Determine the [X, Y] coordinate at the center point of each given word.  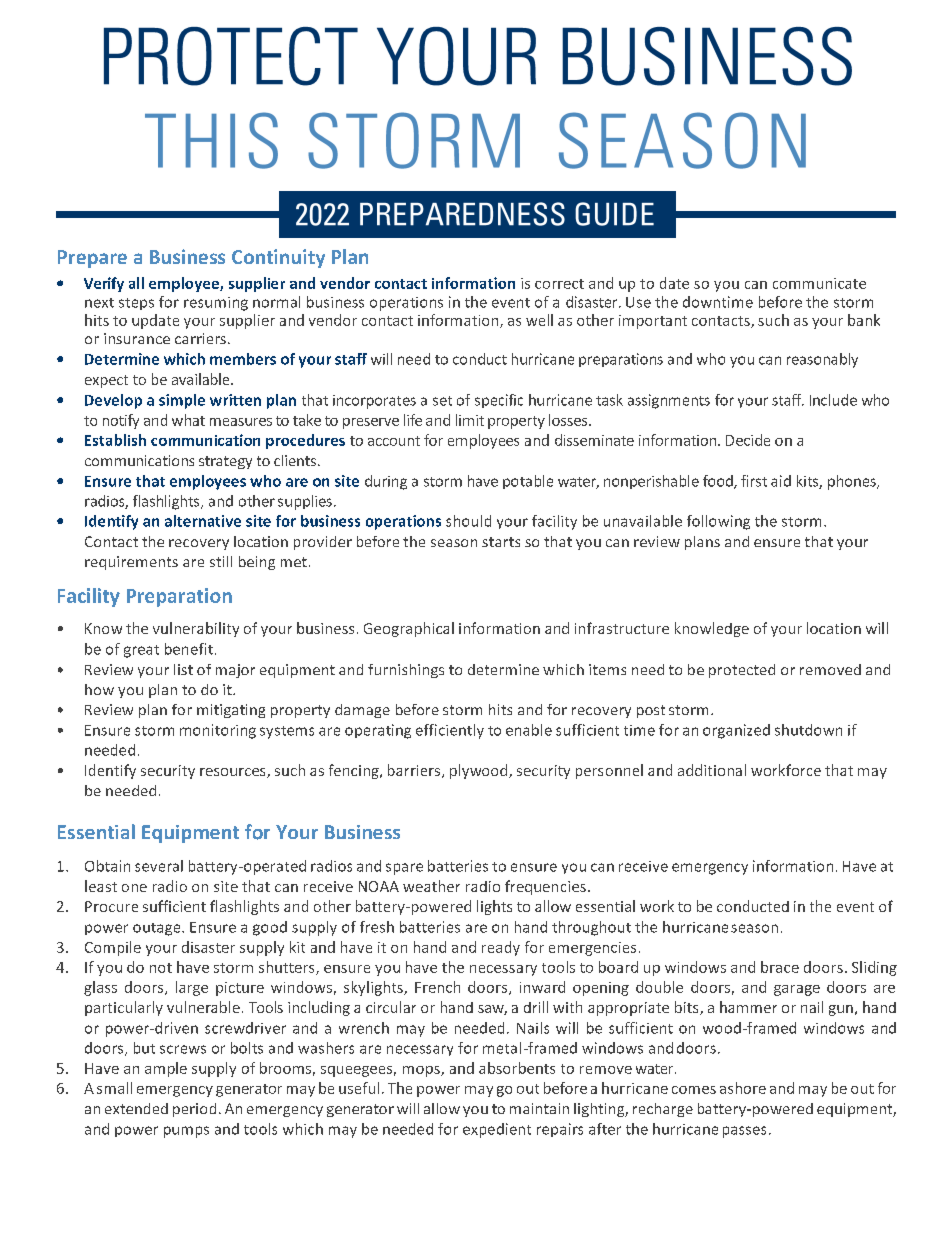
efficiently [450, 731]
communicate [819, 283]
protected [742, 671]
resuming [216, 304]
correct [559, 284]
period [194, 1110]
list [183, 669]
